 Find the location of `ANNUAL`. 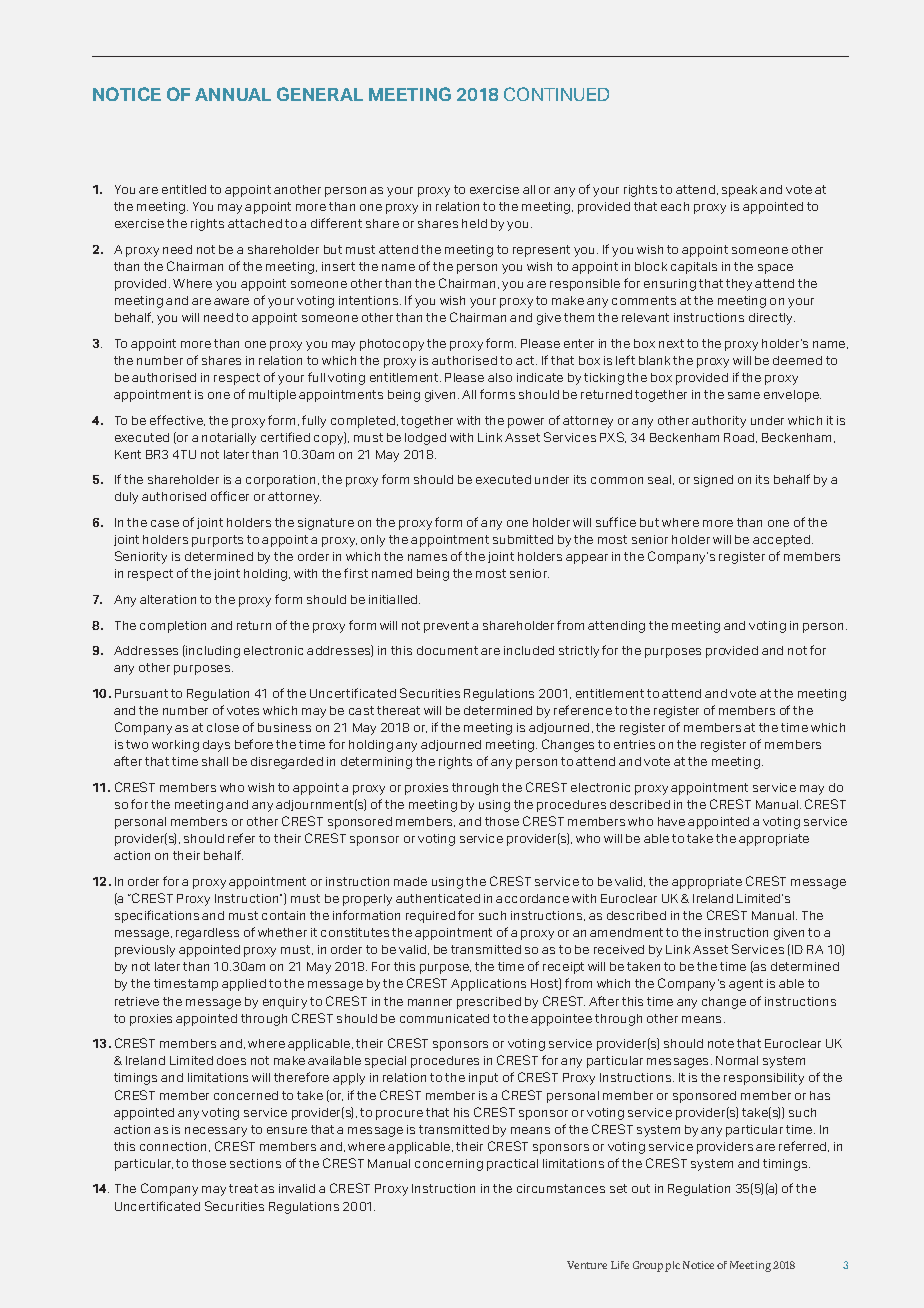

ANNUAL is located at coordinates (233, 94).
